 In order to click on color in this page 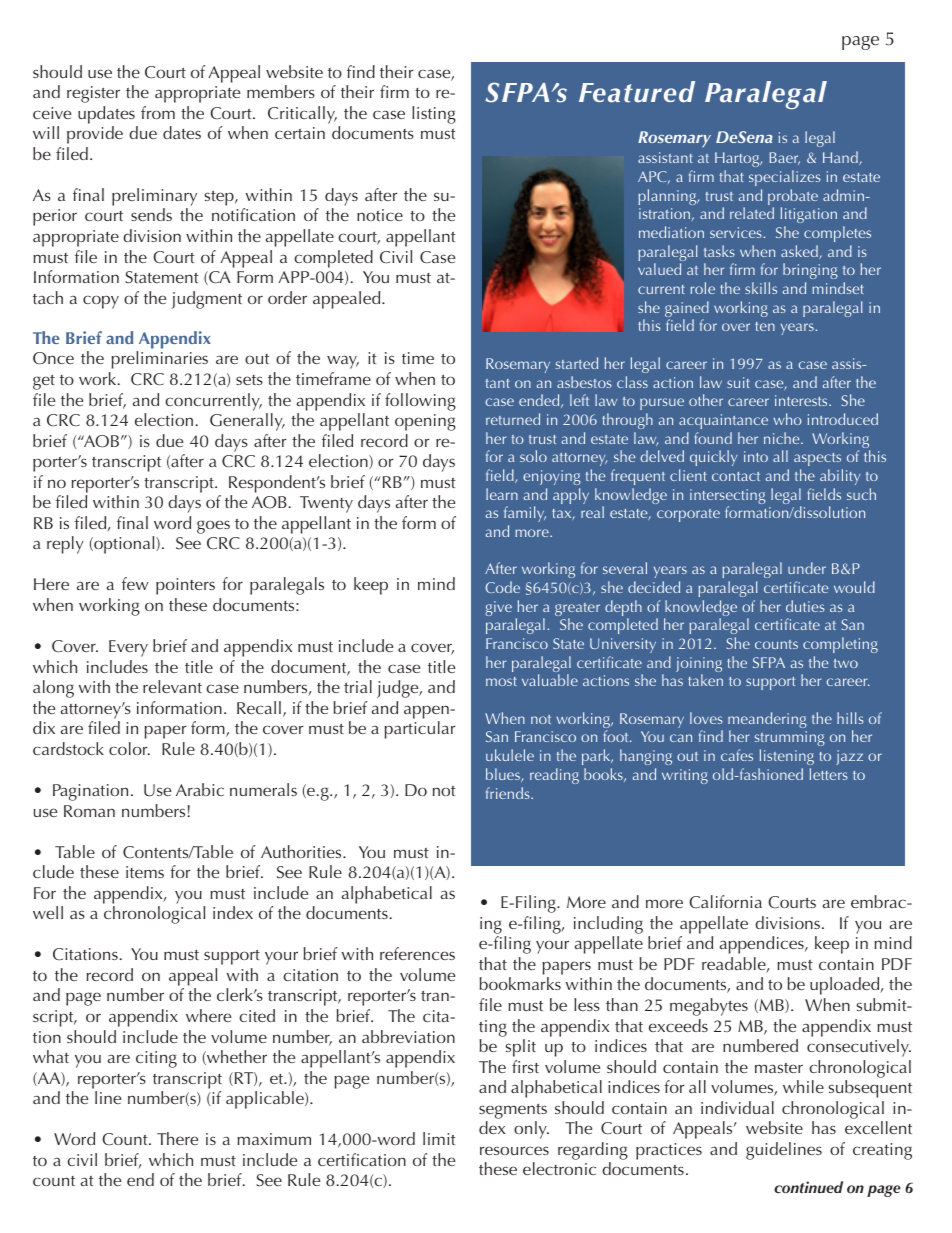, I will do `click(129, 748)`.
